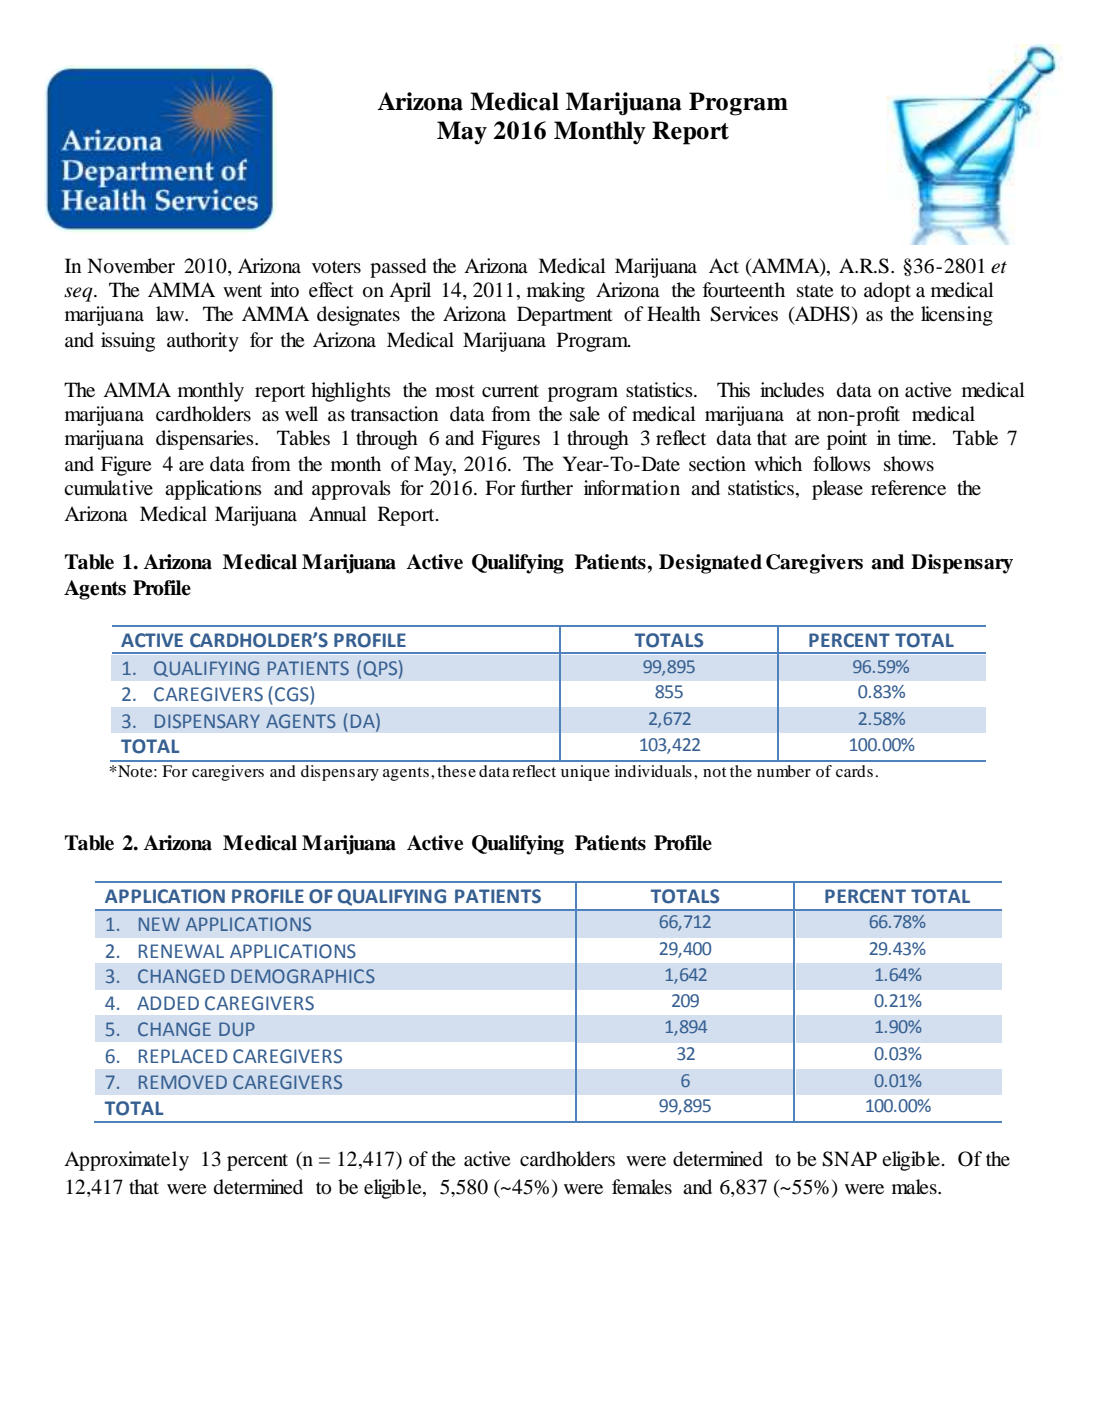 The image size is (1096, 1419). Describe the element at coordinates (556, 292) in the screenshot. I see `making` at that location.
